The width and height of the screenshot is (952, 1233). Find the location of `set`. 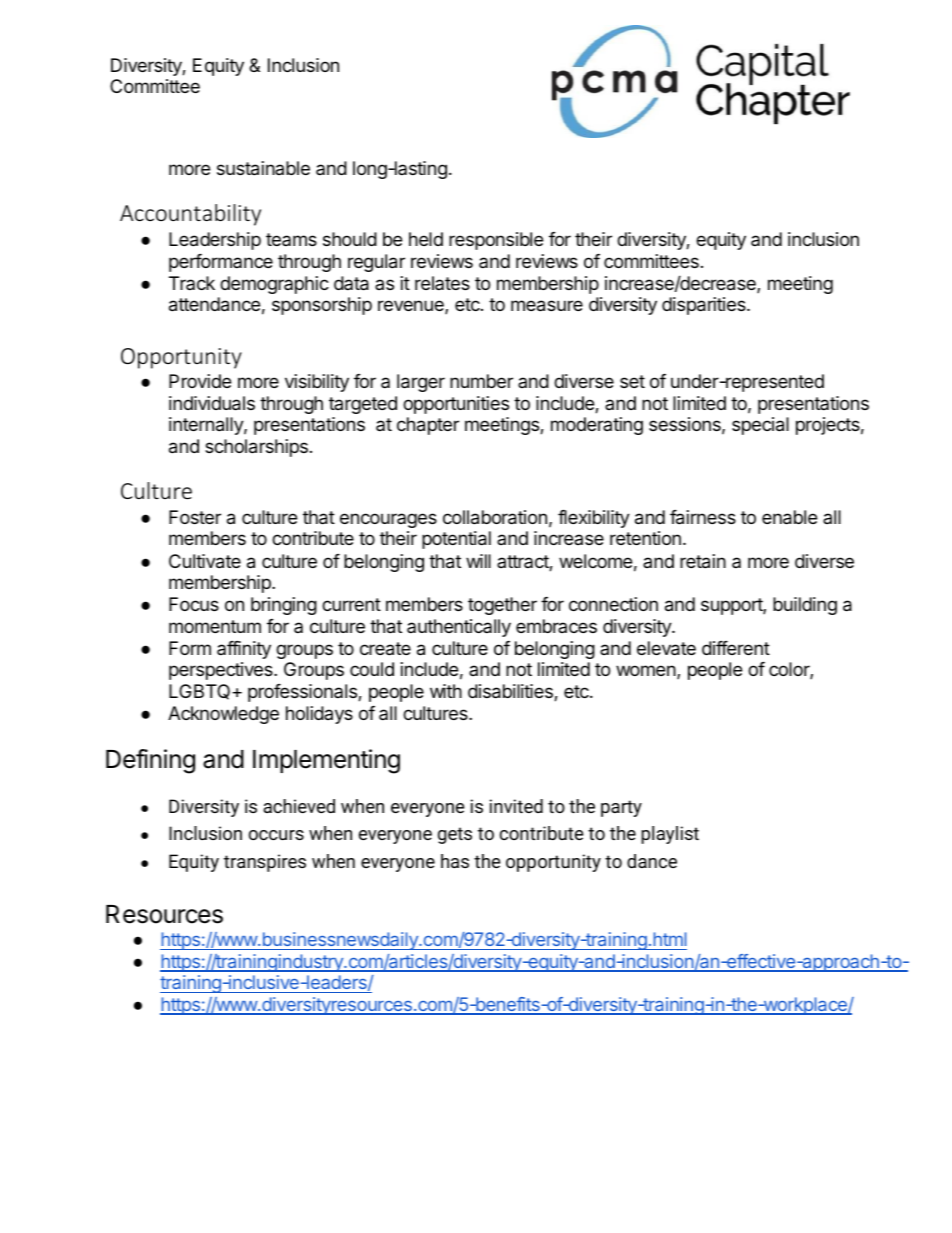

set is located at coordinates (632, 381).
